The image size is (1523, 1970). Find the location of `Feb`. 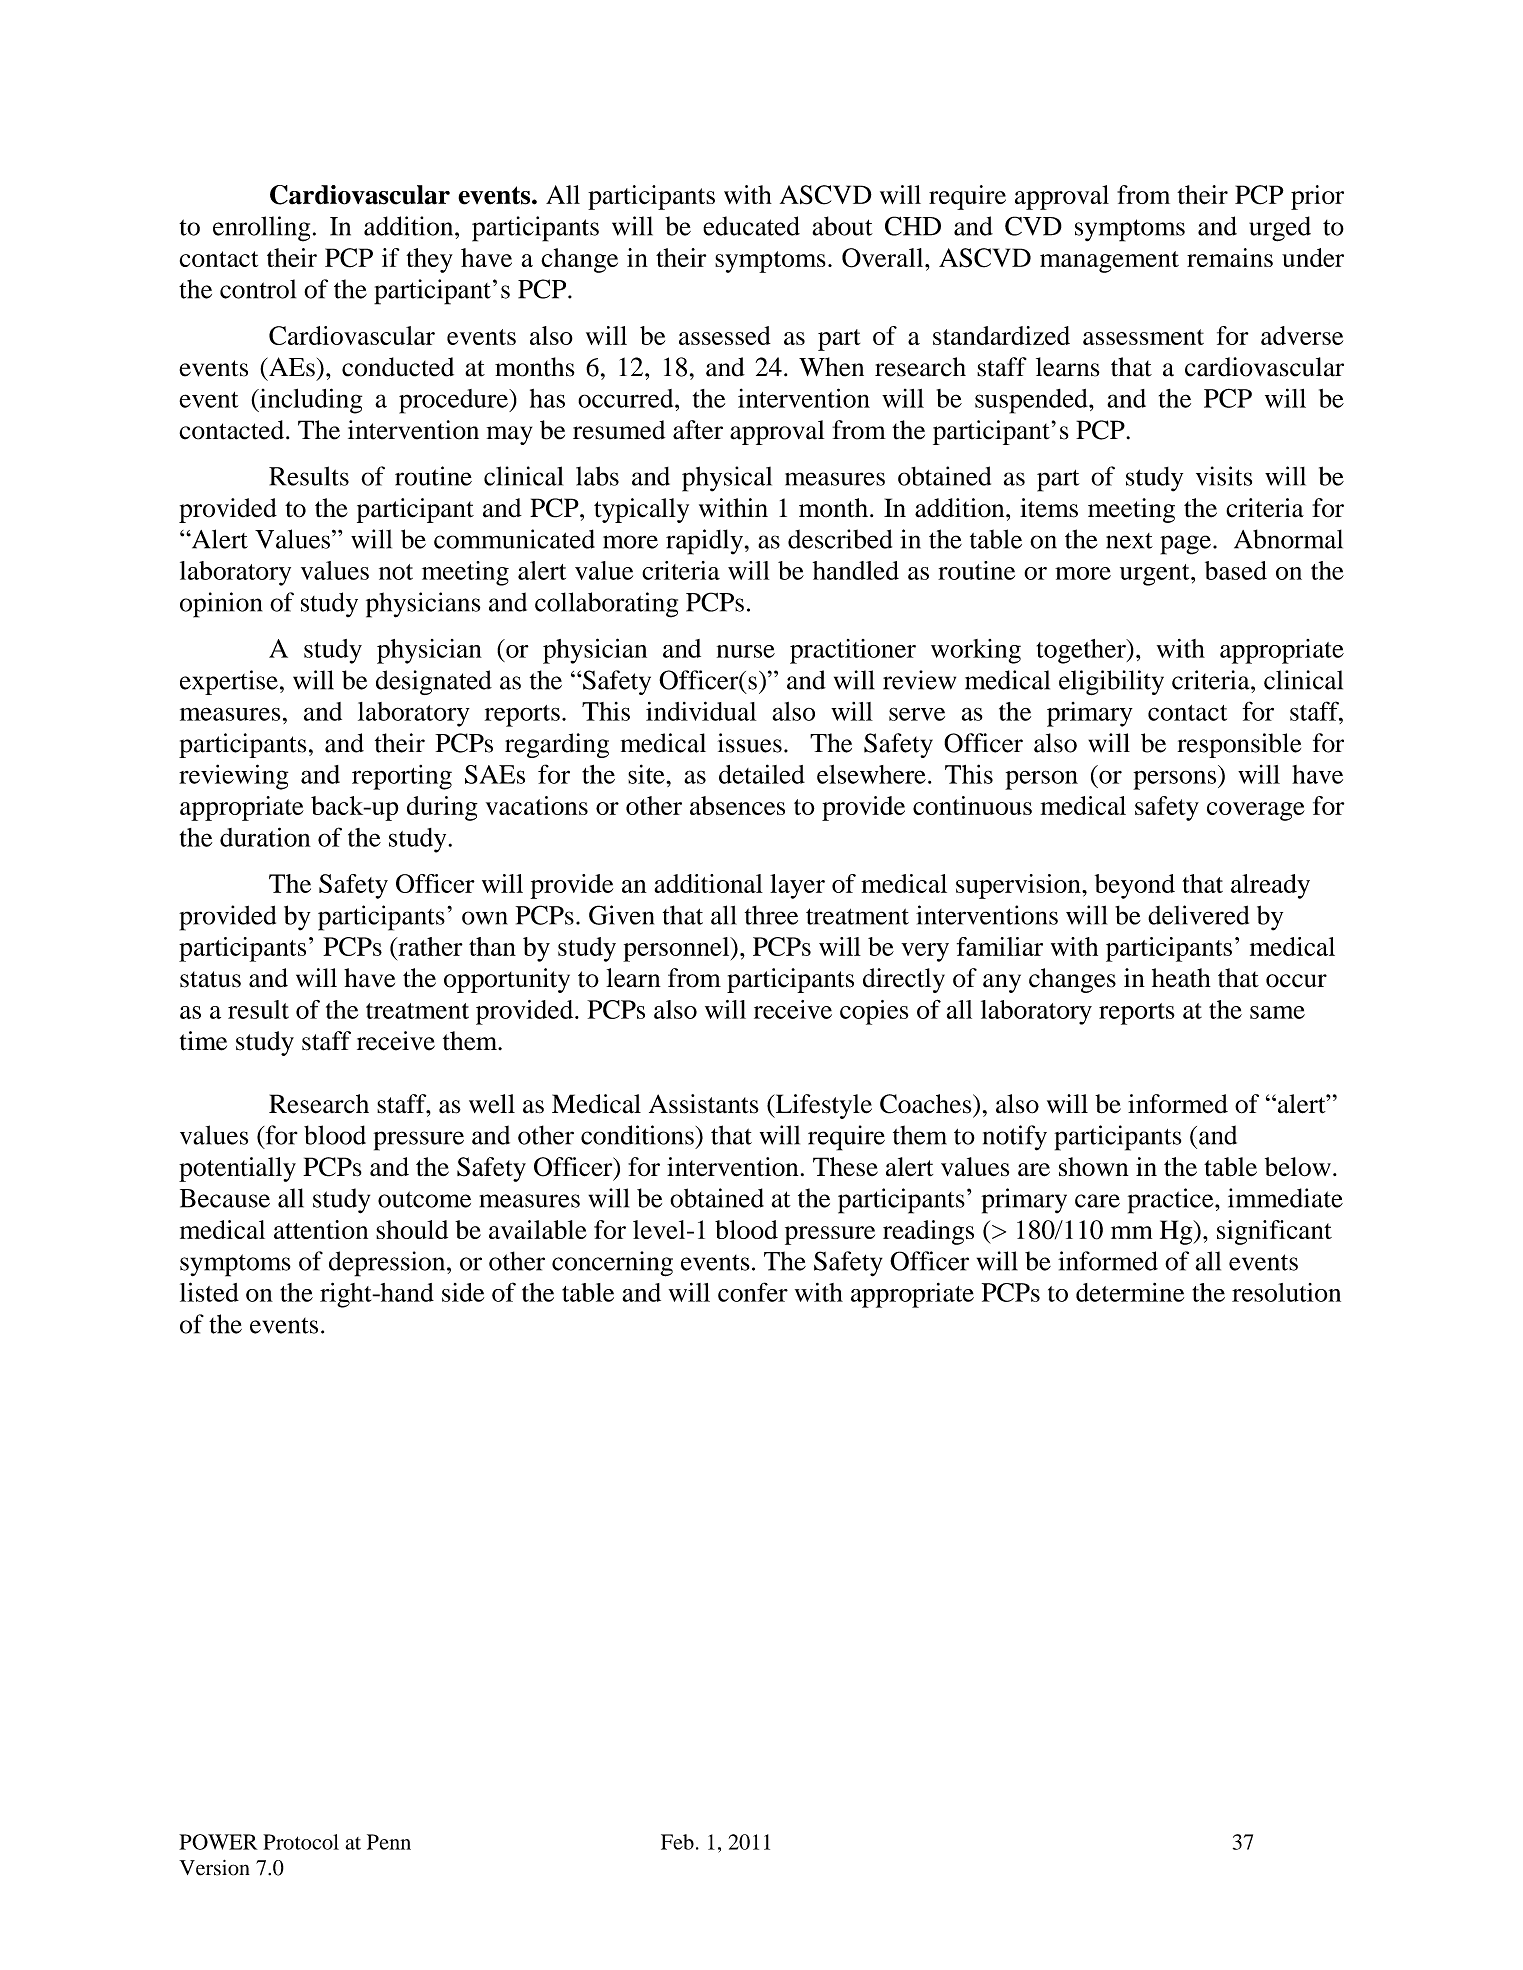

Feb is located at coordinates (677, 1842).
